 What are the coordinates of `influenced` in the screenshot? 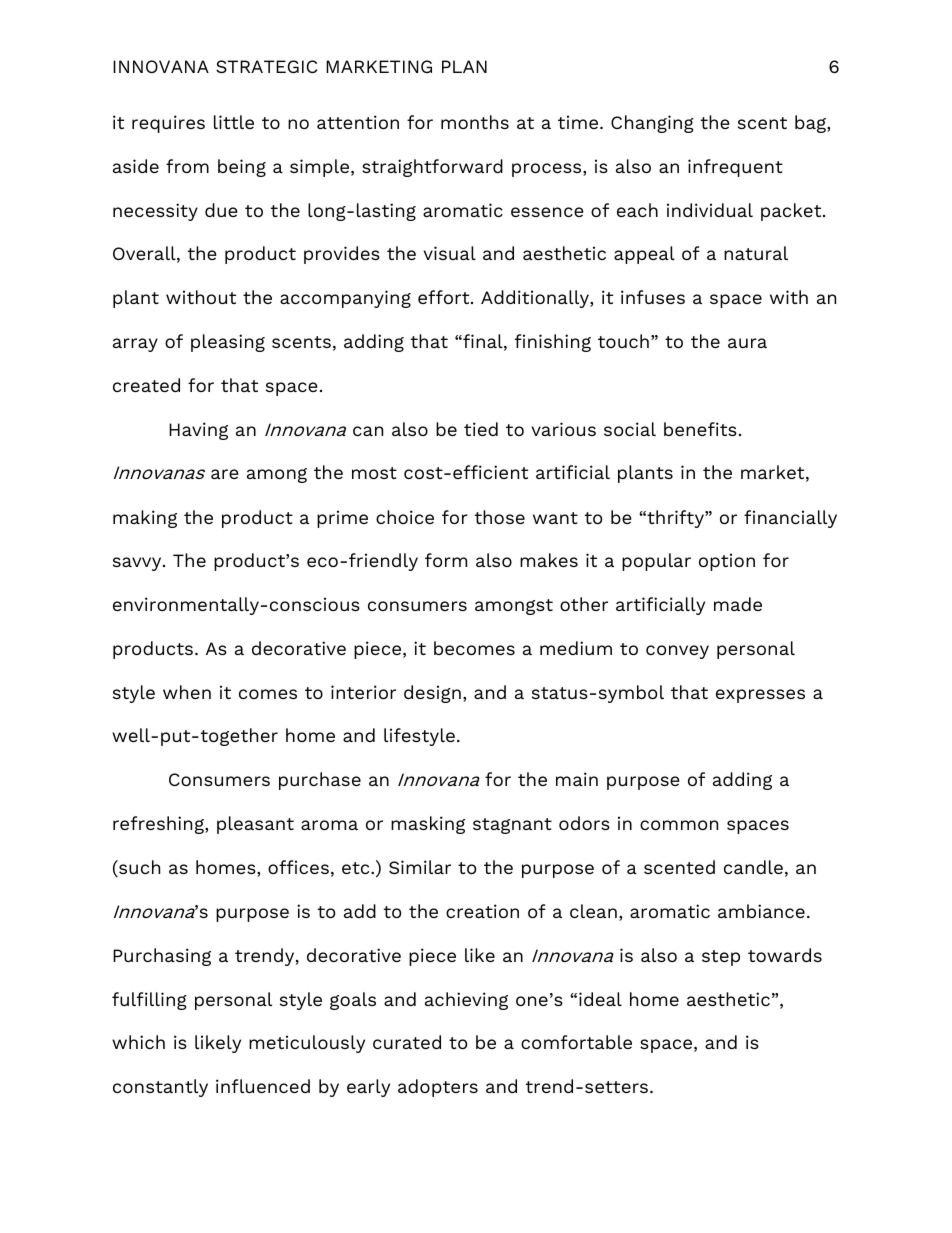 It's located at (263, 1086).
